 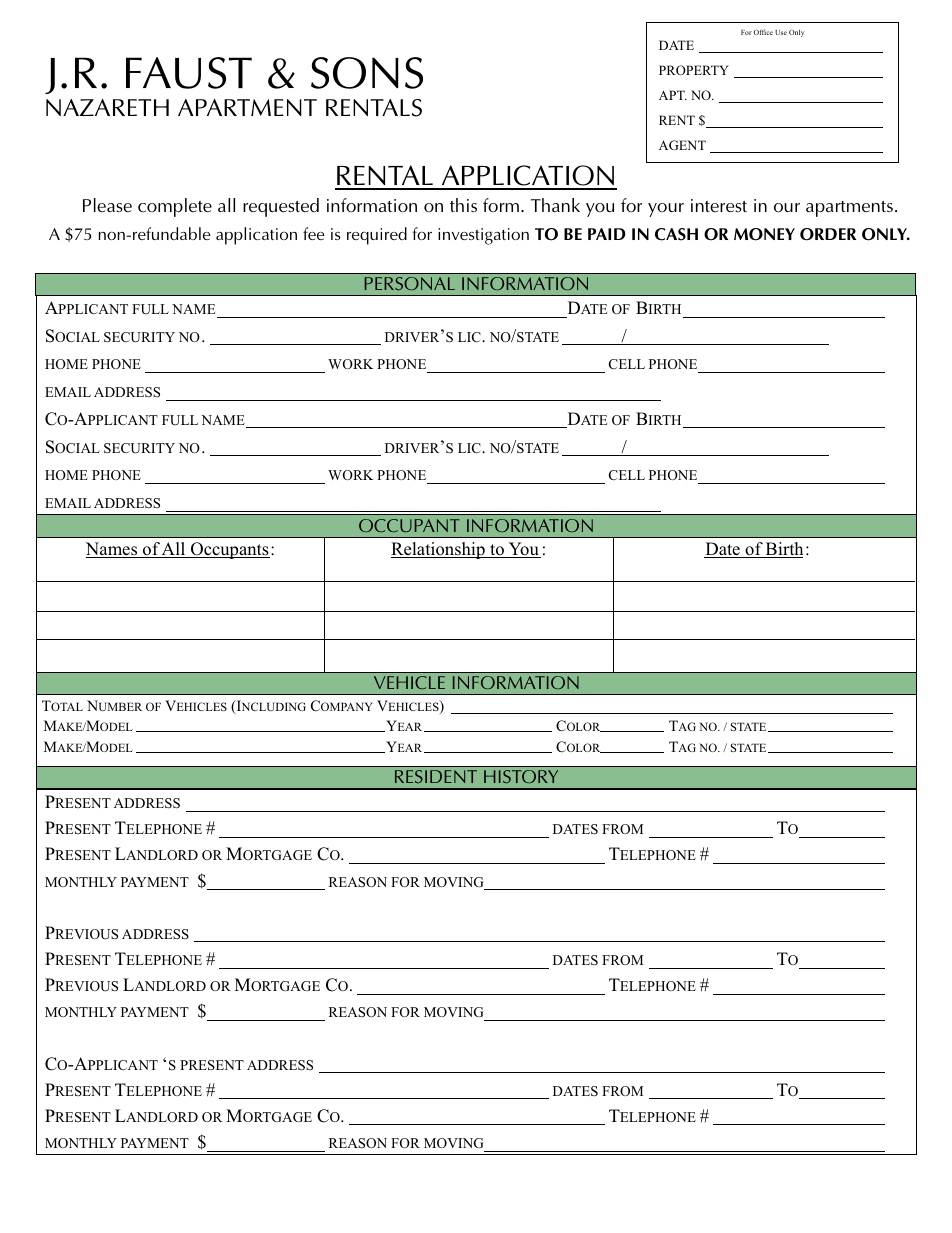 What do you see at coordinates (439, 550) in the document?
I see `Relationship` at bounding box center [439, 550].
